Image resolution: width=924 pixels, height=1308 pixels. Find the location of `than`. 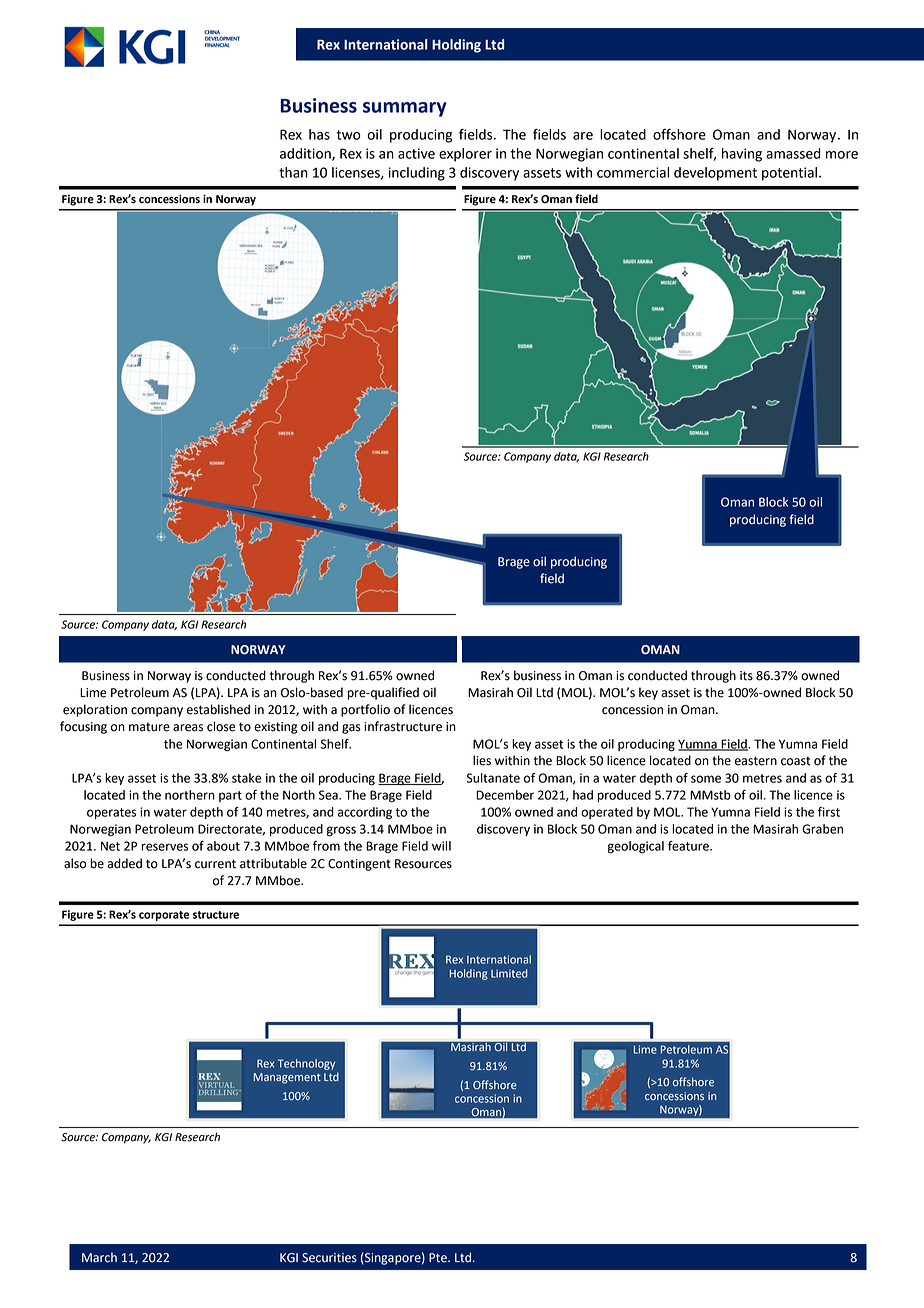

than is located at coordinates (293, 172).
